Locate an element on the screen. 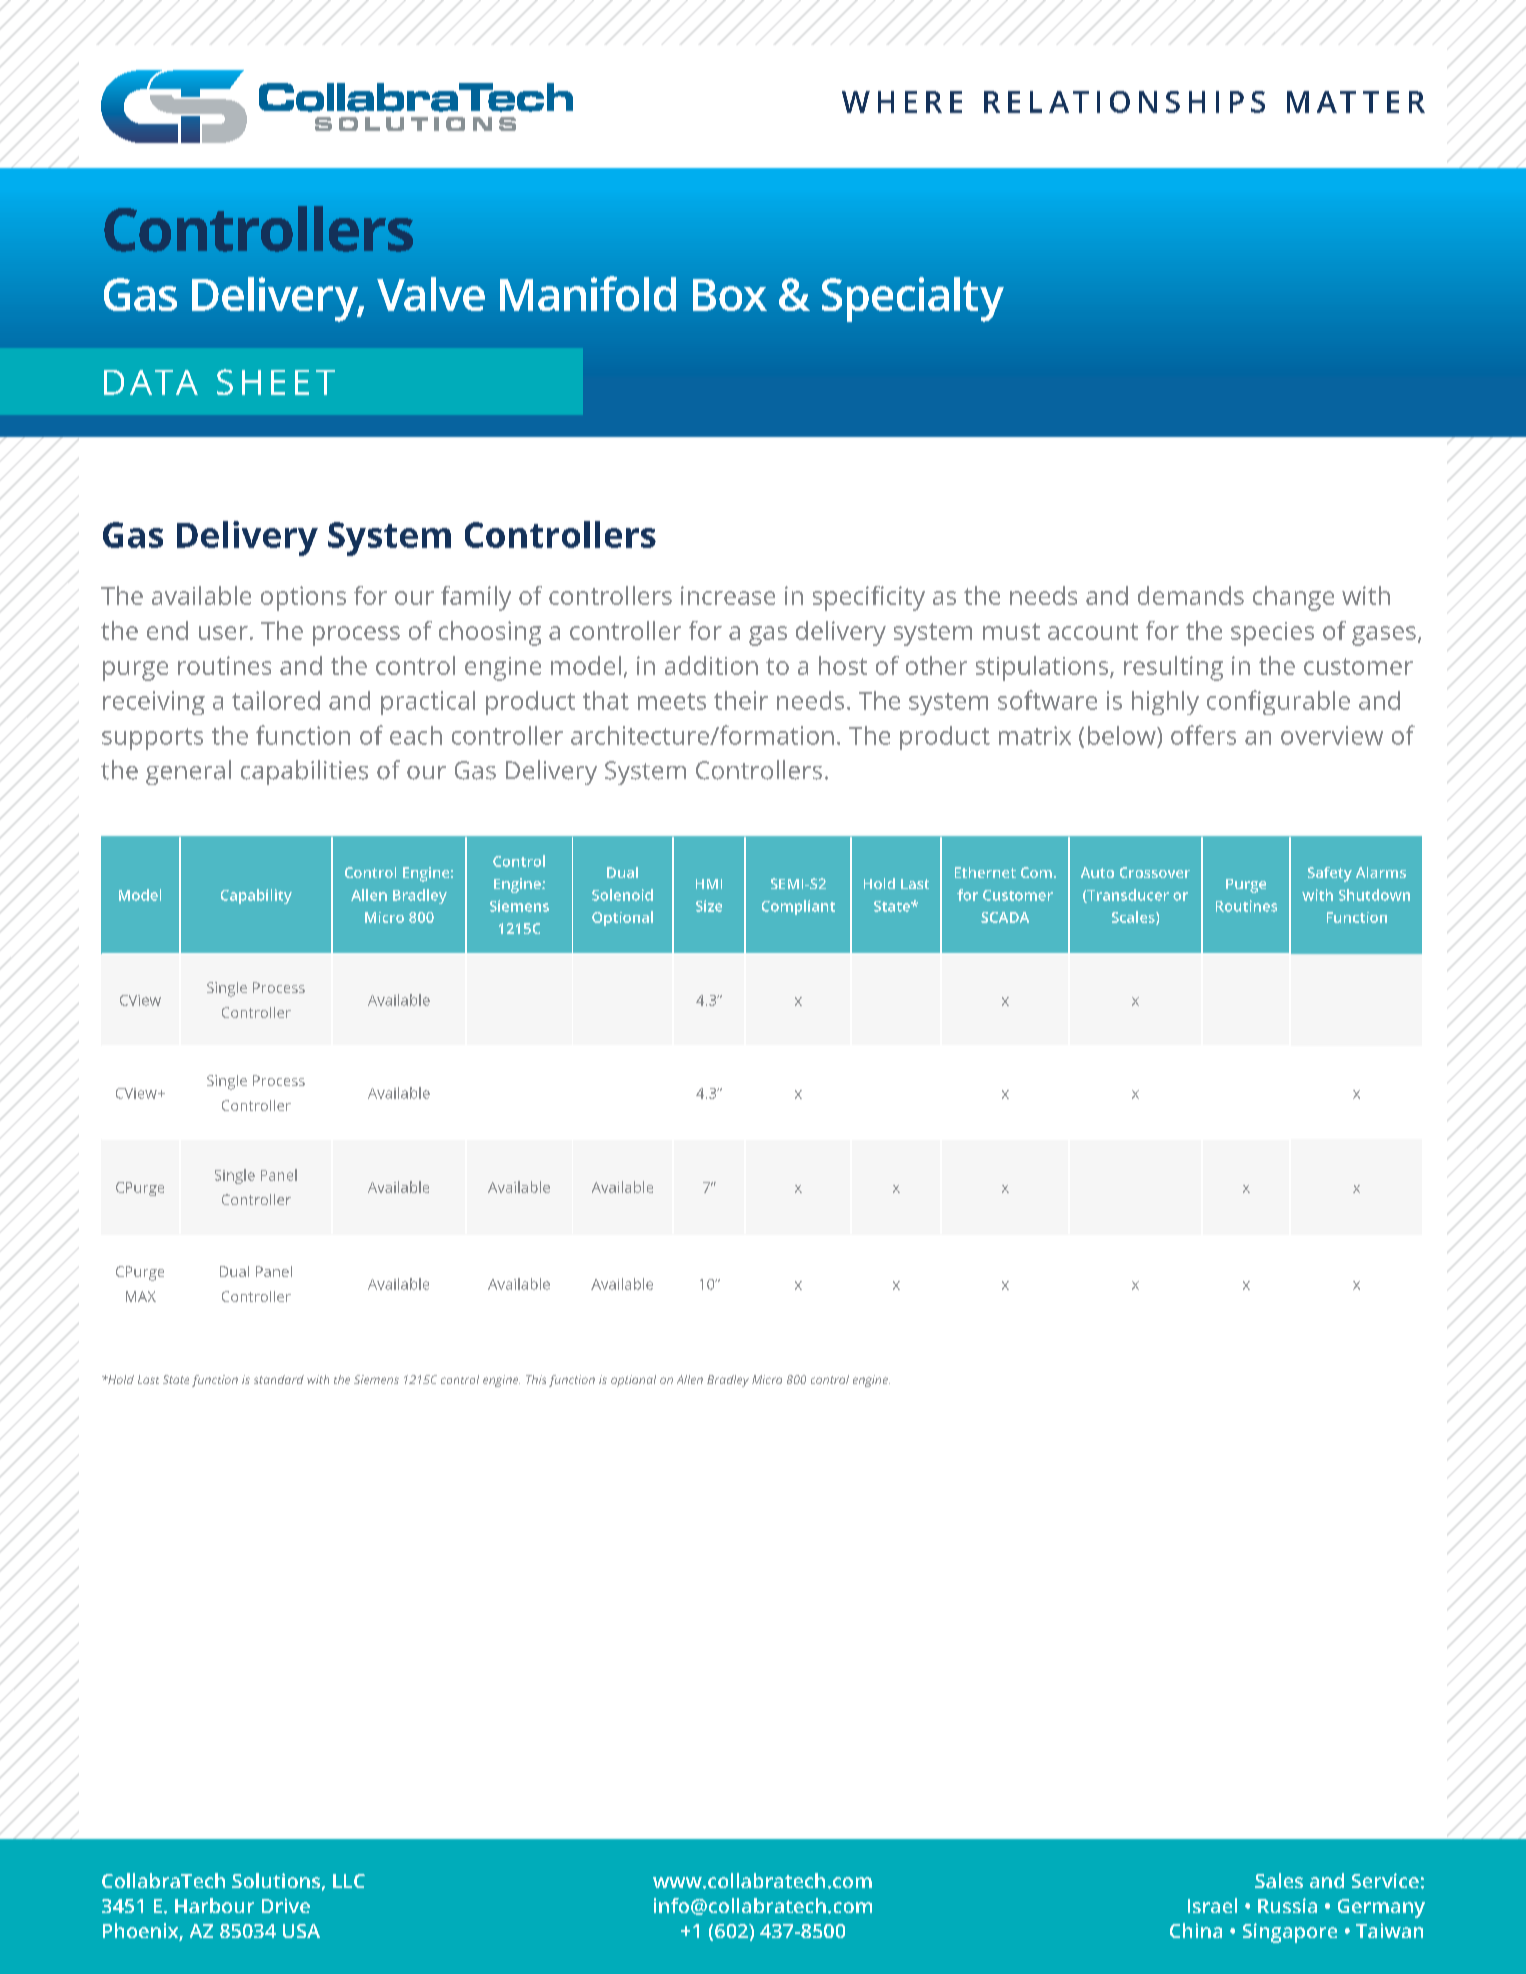 Image resolution: width=1526 pixels, height=1974 pixels. Valve is located at coordinates (431, 294).
